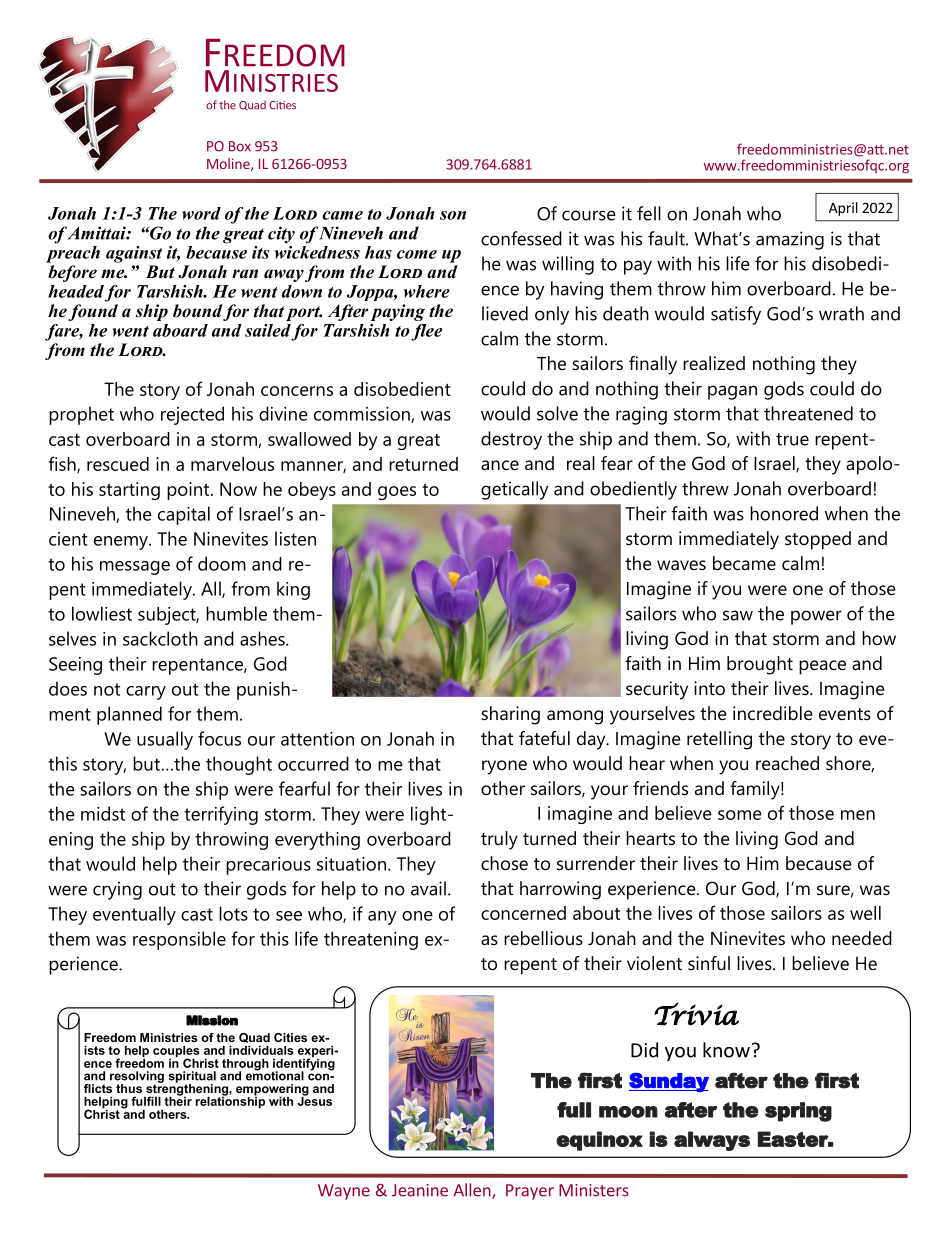 Image resolution: width=952 pixels, height=1233 pixels. I want to click on threatened, so click(808, 413).
